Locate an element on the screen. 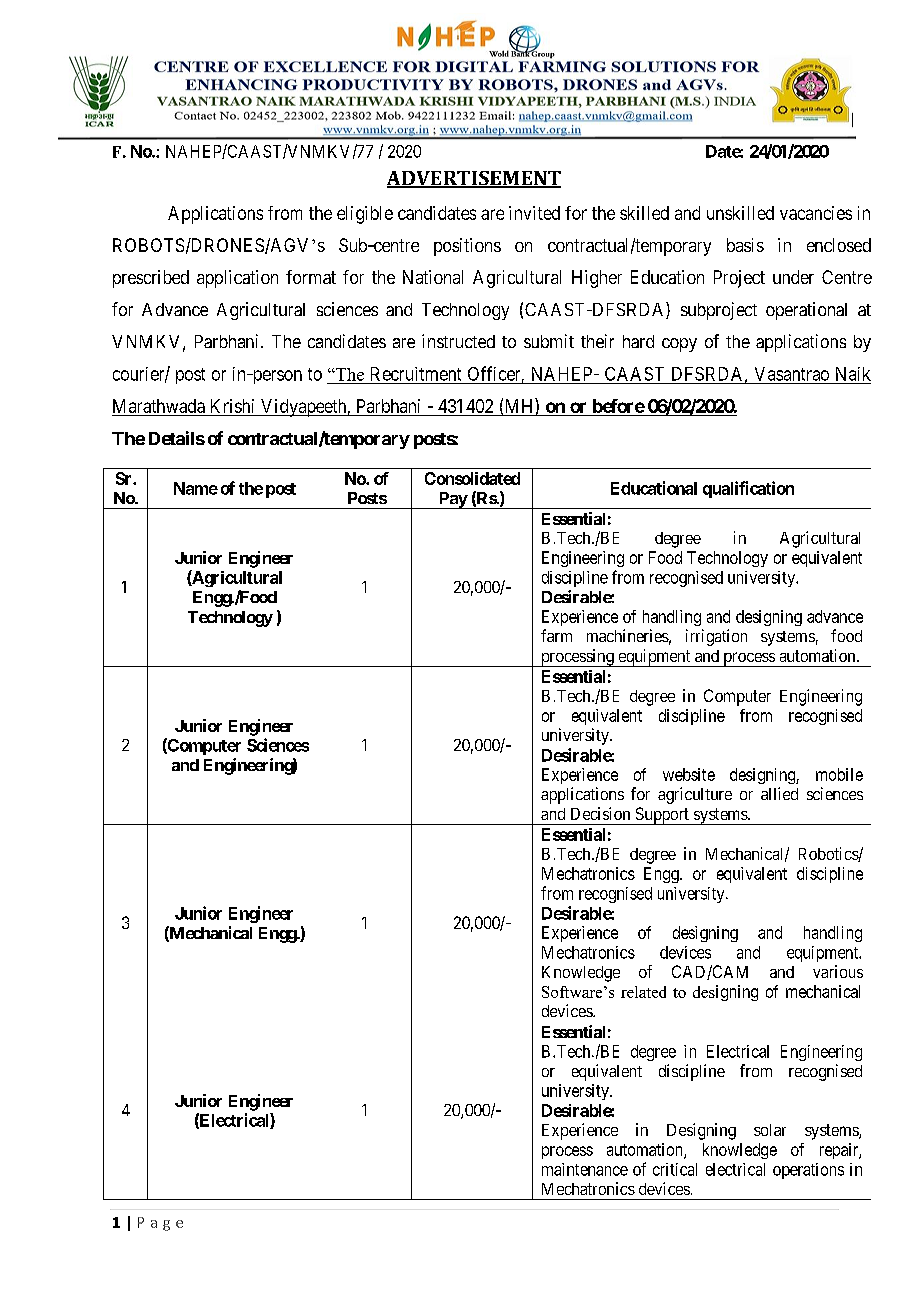 The image size is (924, 1308). Name is located at coordinates (196, 488).
